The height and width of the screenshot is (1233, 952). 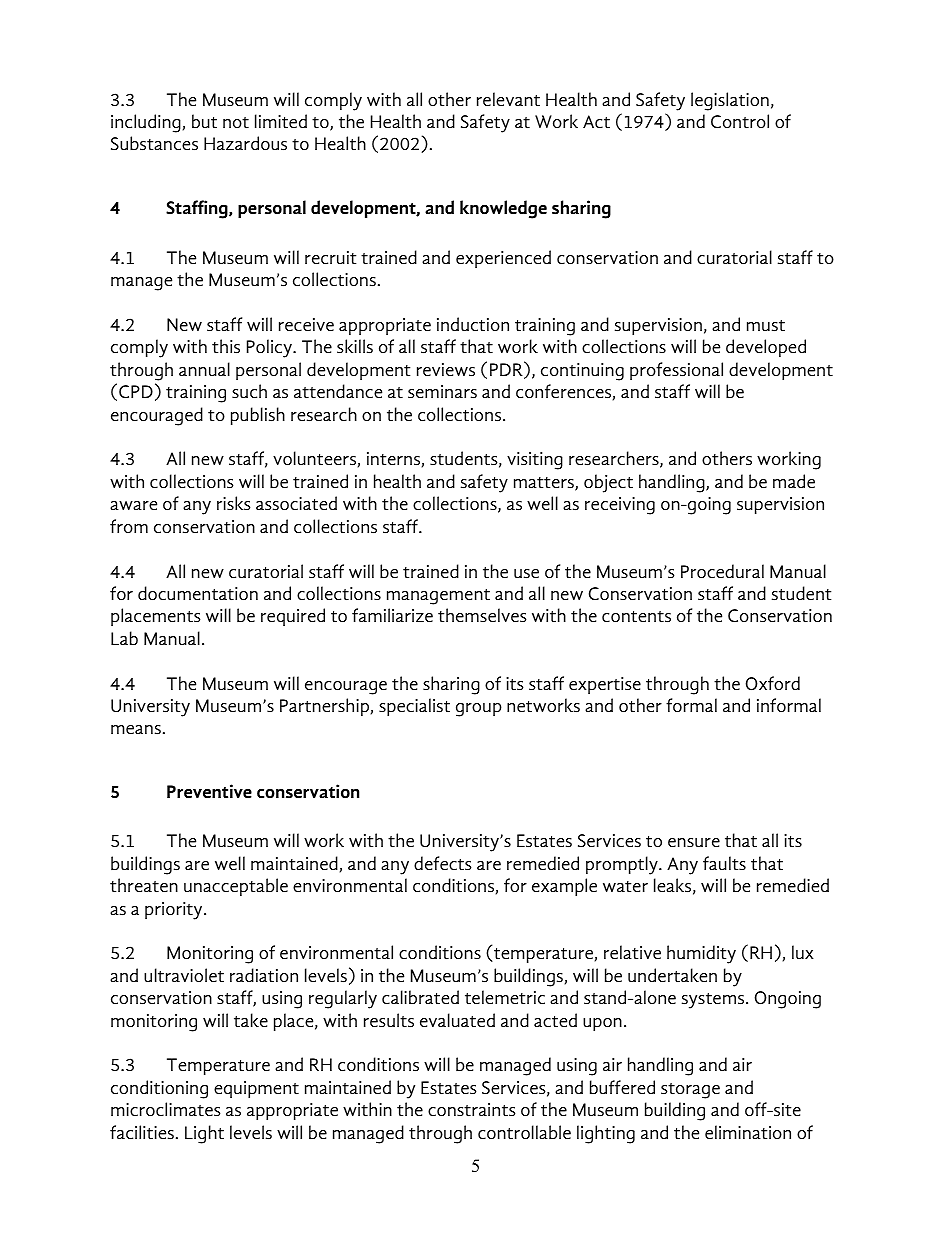 What do you see at coordinates (236, 887) in the screenshot?
I see `unacceptable` at bounding box center [236, 887].
